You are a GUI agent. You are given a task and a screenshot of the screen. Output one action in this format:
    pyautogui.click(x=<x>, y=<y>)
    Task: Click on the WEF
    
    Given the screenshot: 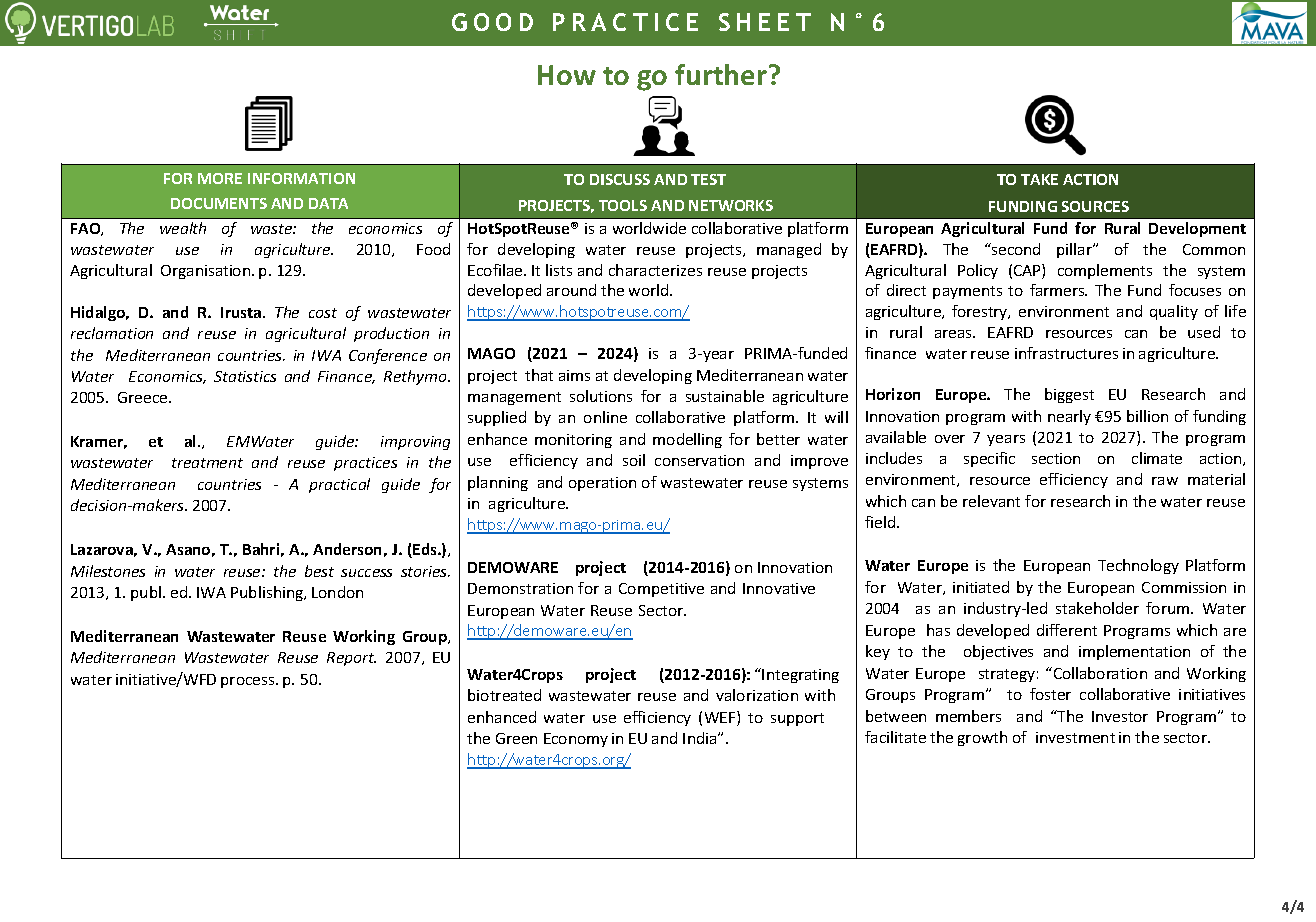 What is the action you would take?
    pyautogui.click(x=721, y=718)
